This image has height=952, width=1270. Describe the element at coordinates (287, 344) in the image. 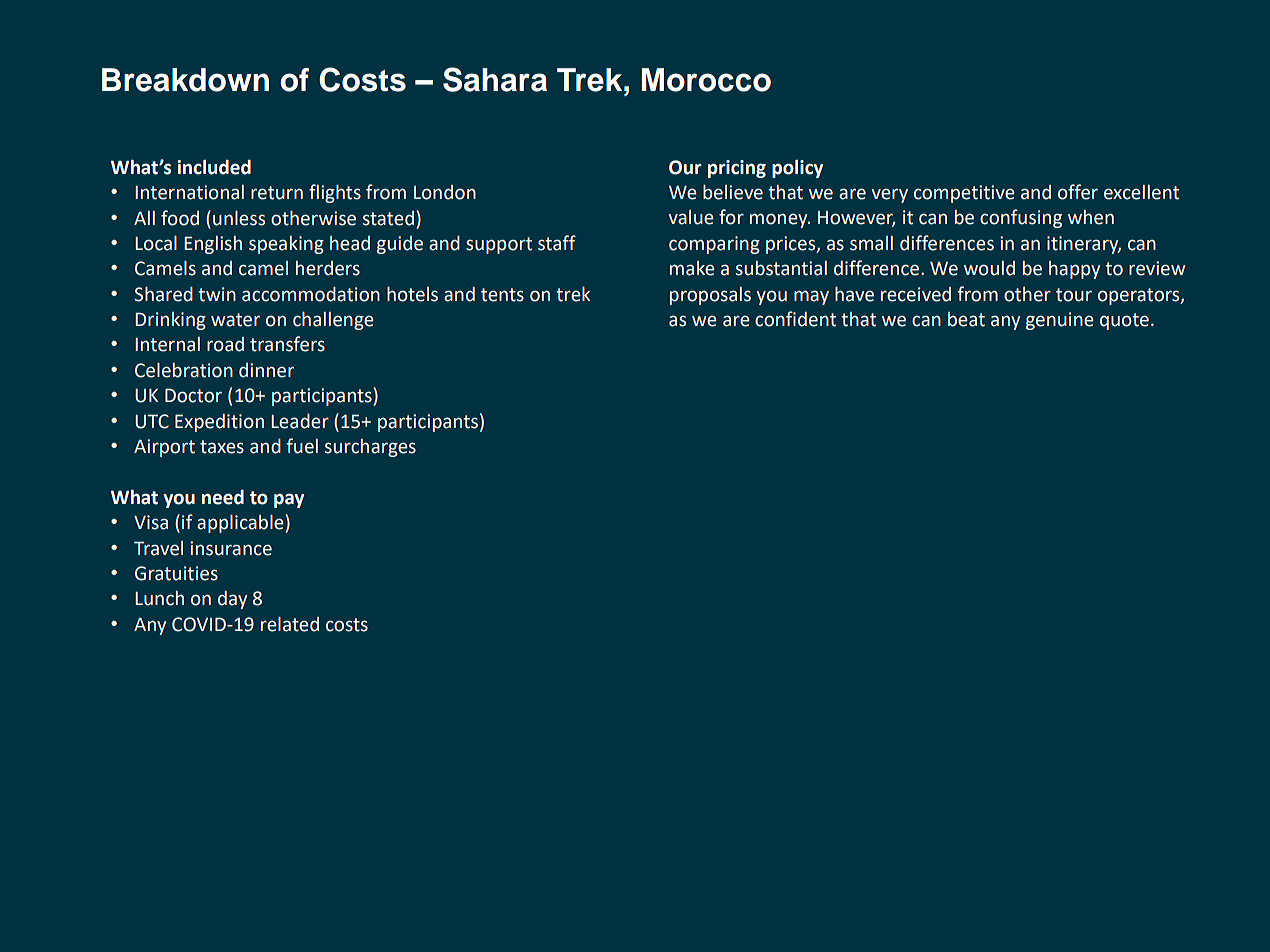

I see `transfers` at that location.
